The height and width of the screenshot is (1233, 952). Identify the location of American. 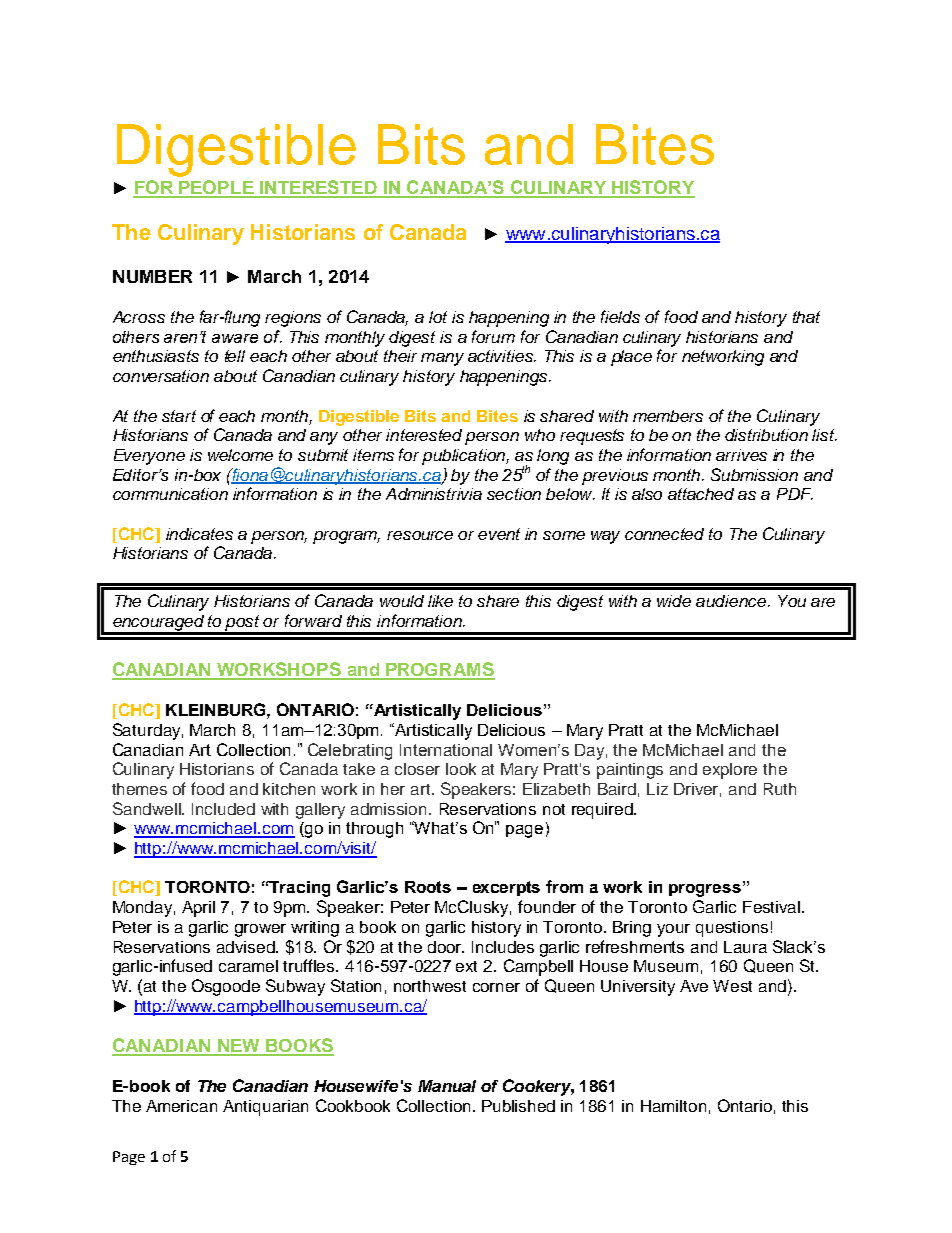
(181, 1106).
